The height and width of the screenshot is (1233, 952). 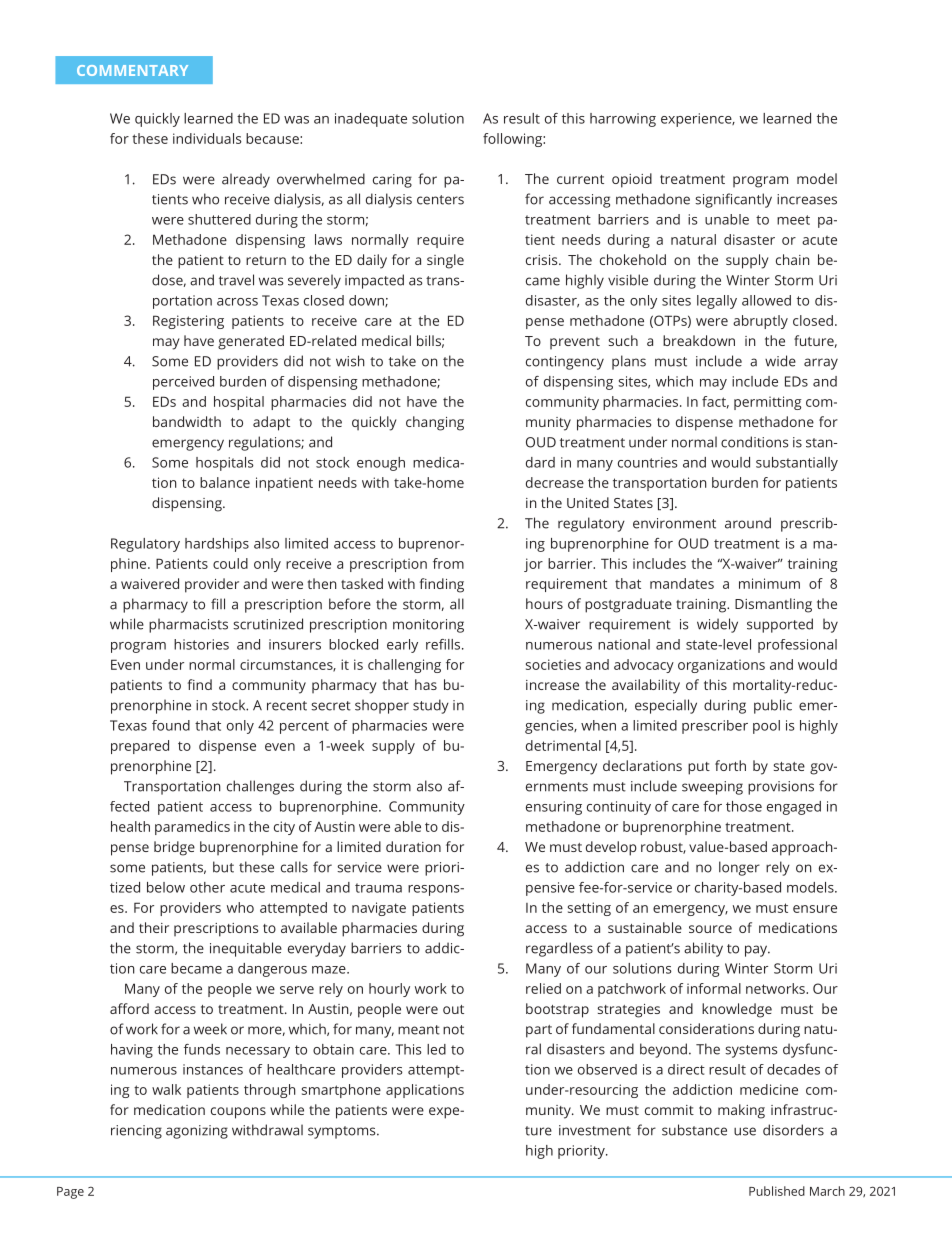 I want to click on inadequate, so click(x=371, y=120).
